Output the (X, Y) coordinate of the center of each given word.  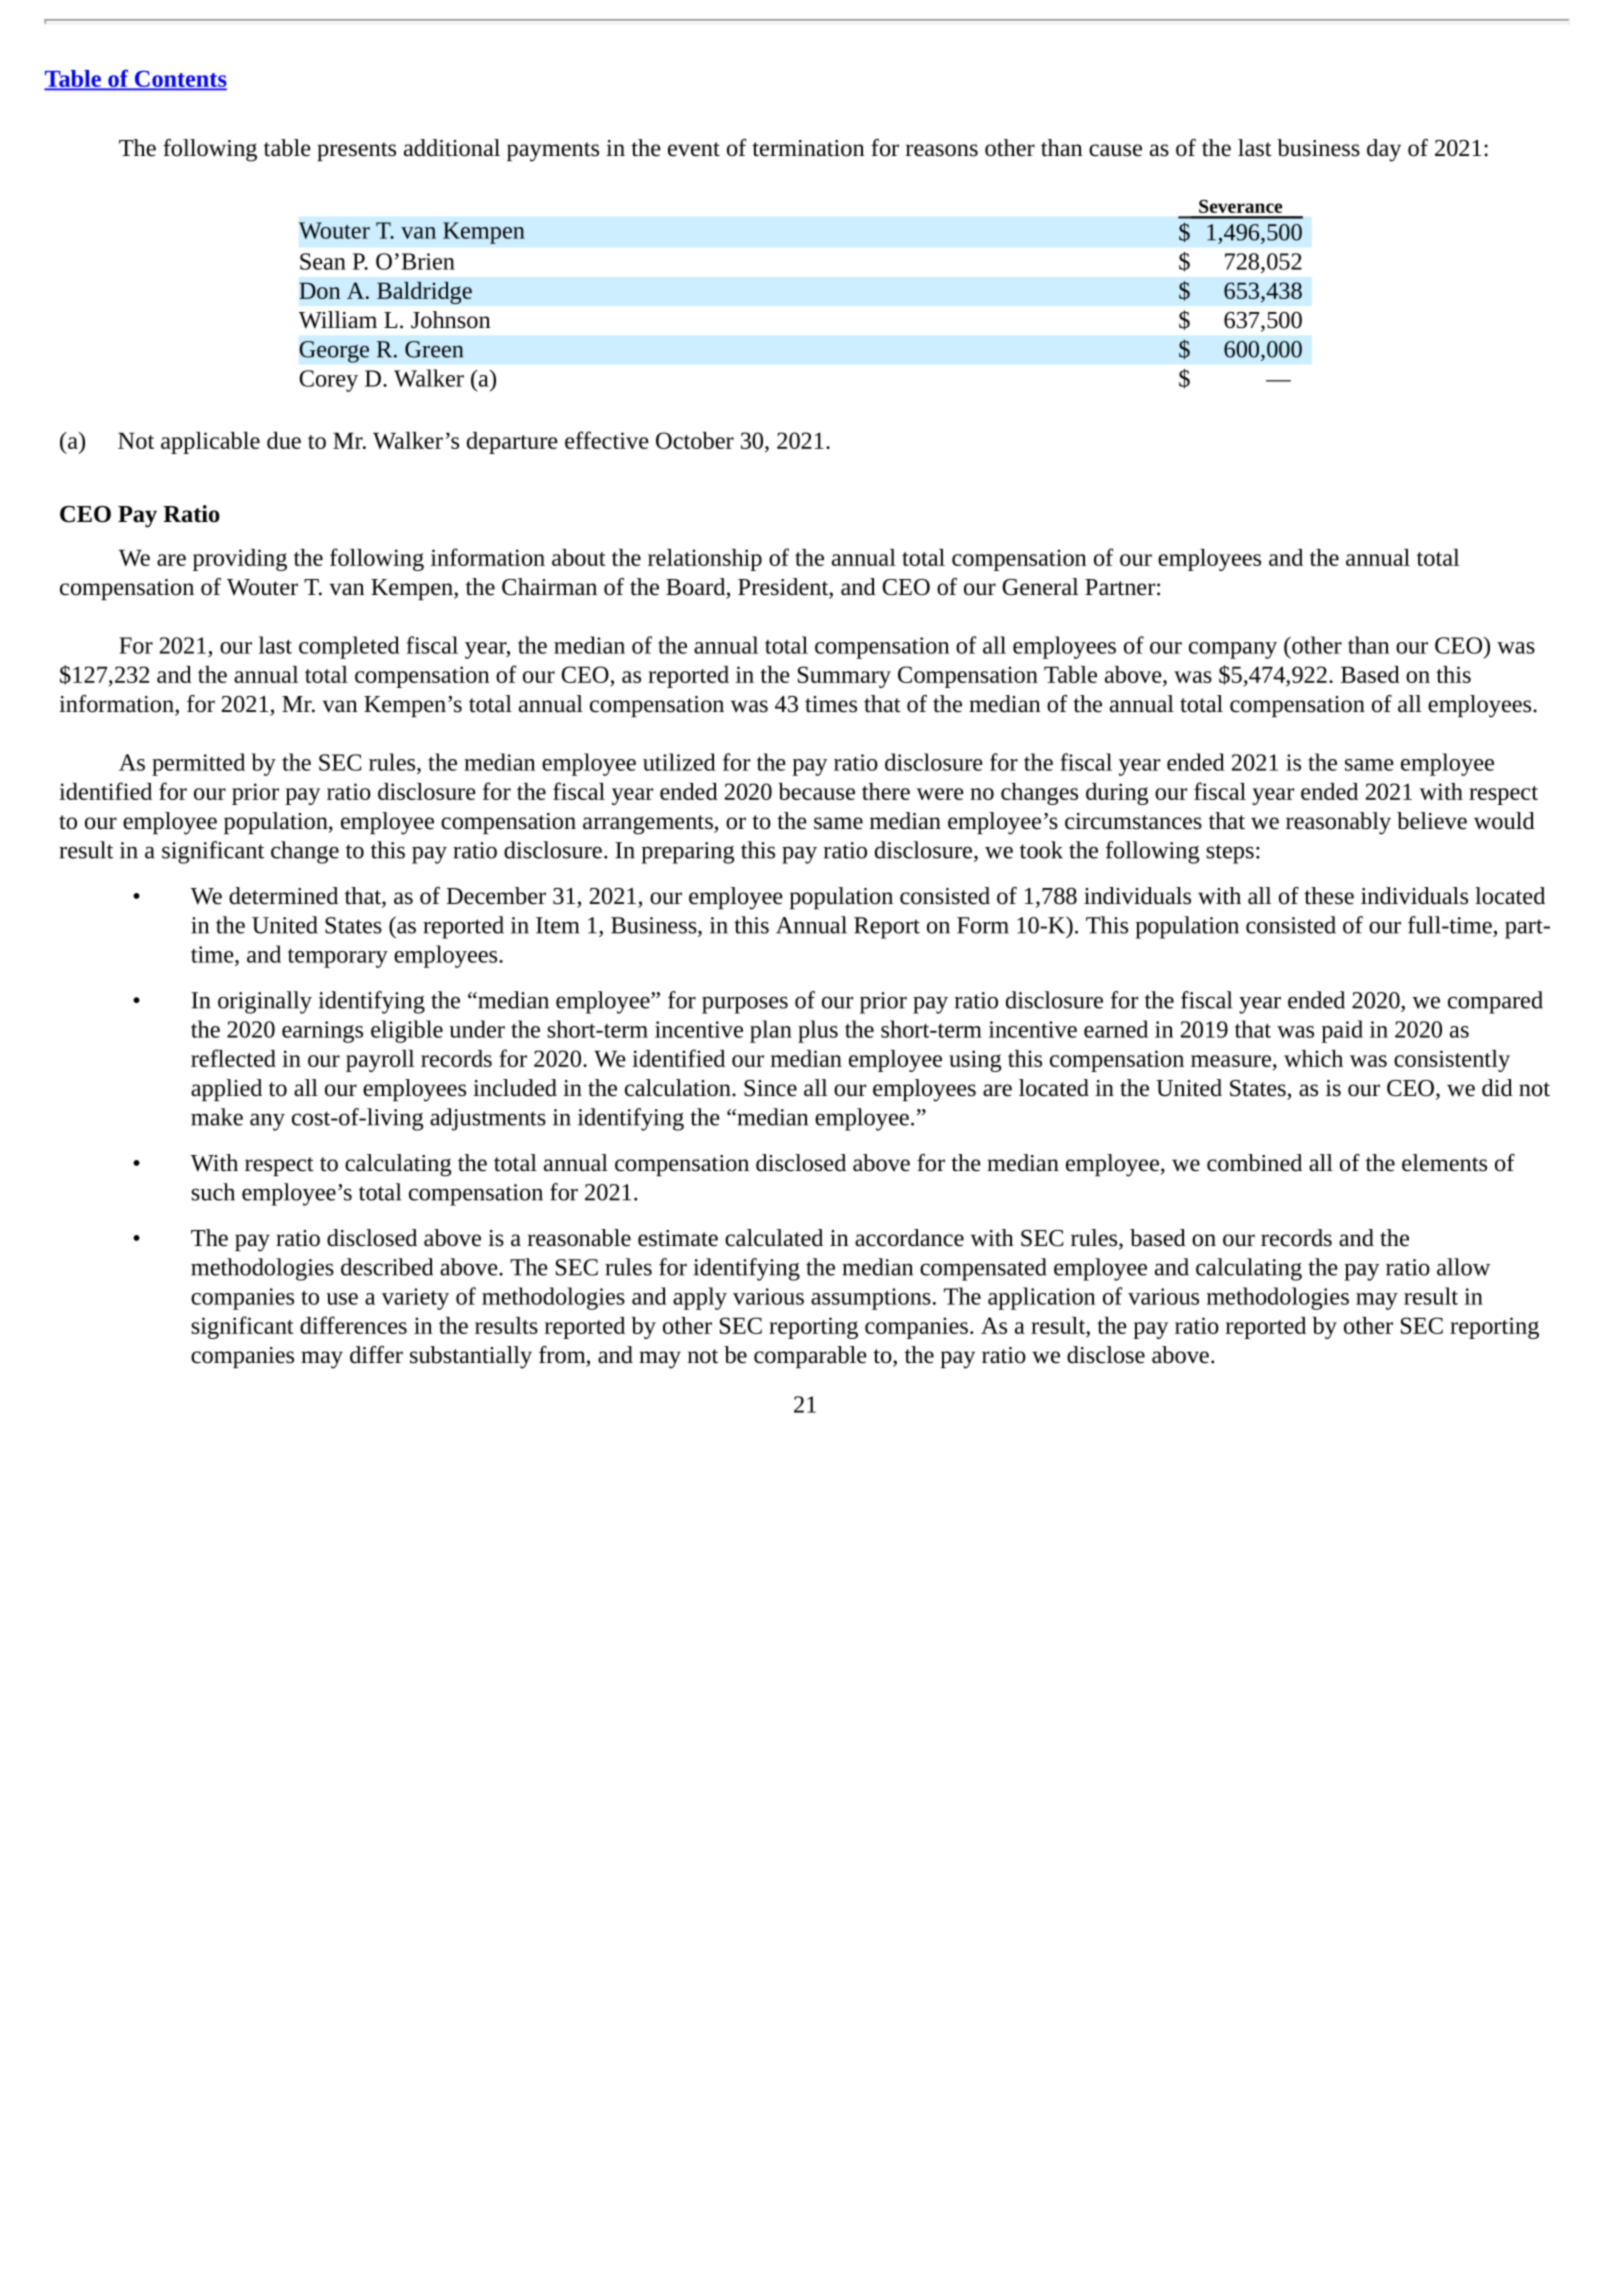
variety (415, 1299)
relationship (705, 560)
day (1384, 150)
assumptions (871, 1299)
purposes (745, 1005)
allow (1463, 1267)
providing (240, 560)
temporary (338, 958)
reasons (942, 150)
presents (356, 151)
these (1329, 896)
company (1233, 650)
